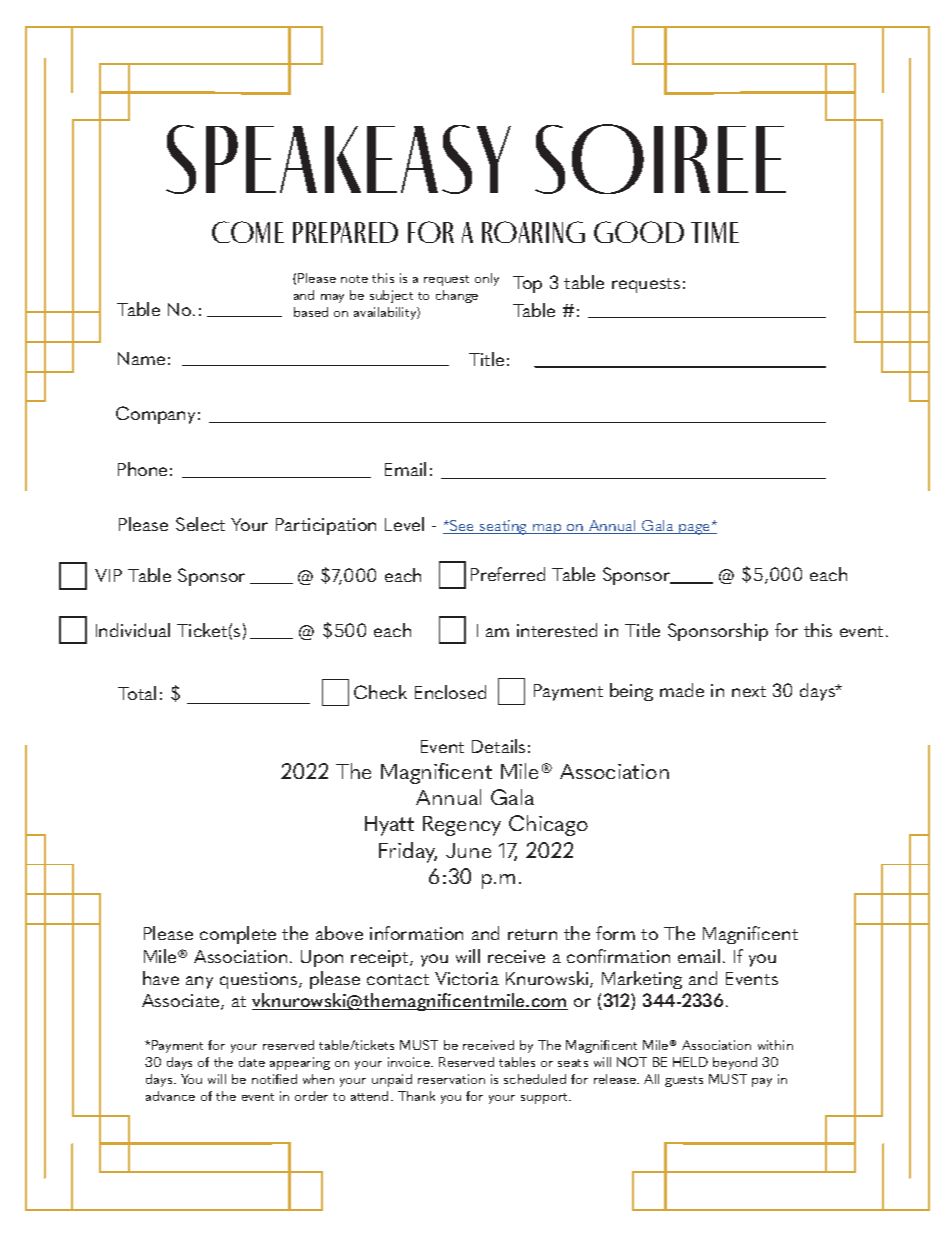 The image size is (952, 1233). Describe the element at coordinates (170, 1096) in the screenshot. I see `advance` at that location.
